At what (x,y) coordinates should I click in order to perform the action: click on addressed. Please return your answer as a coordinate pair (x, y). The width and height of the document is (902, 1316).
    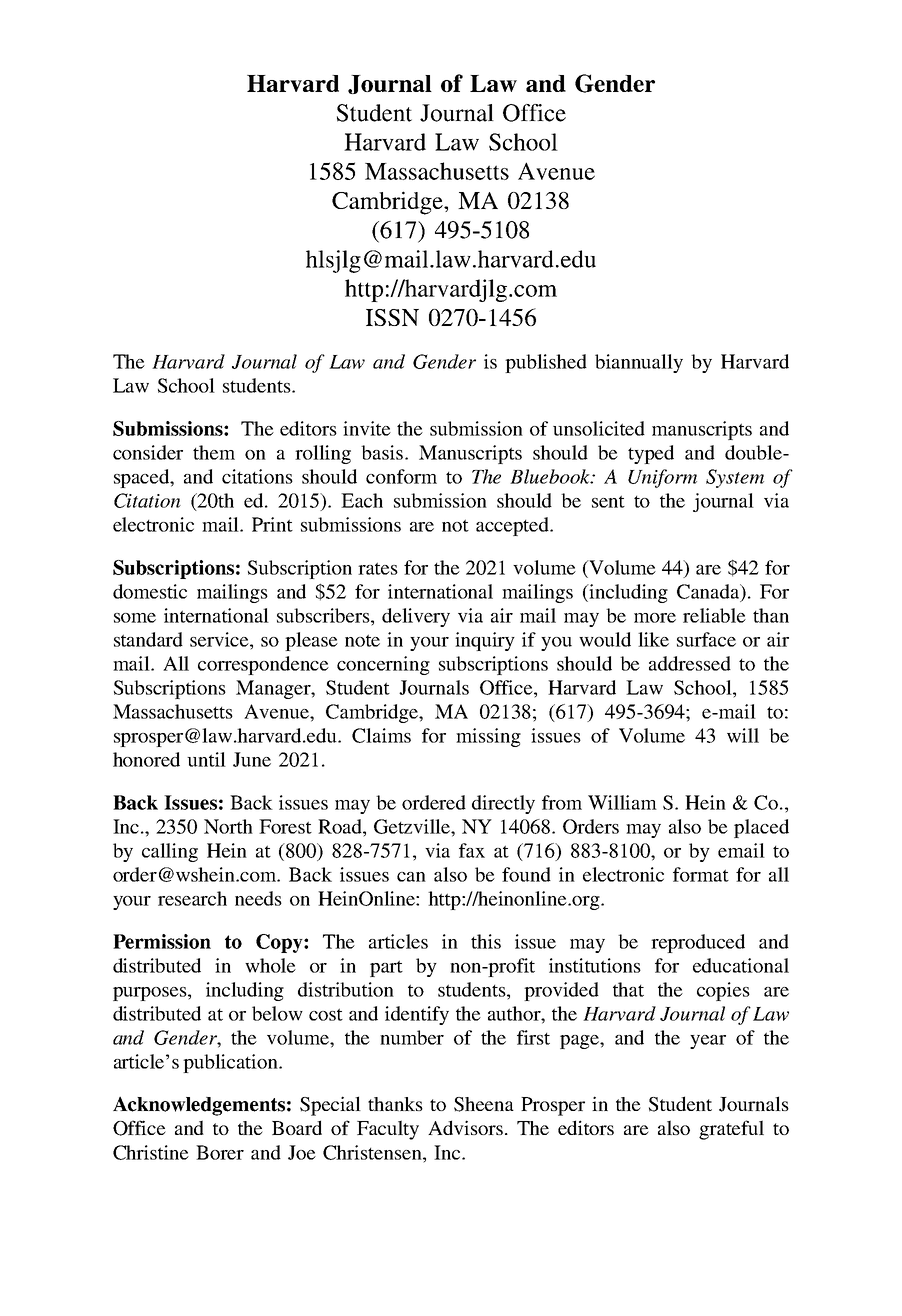
    Looking at the image, I should click on (690, 663).
